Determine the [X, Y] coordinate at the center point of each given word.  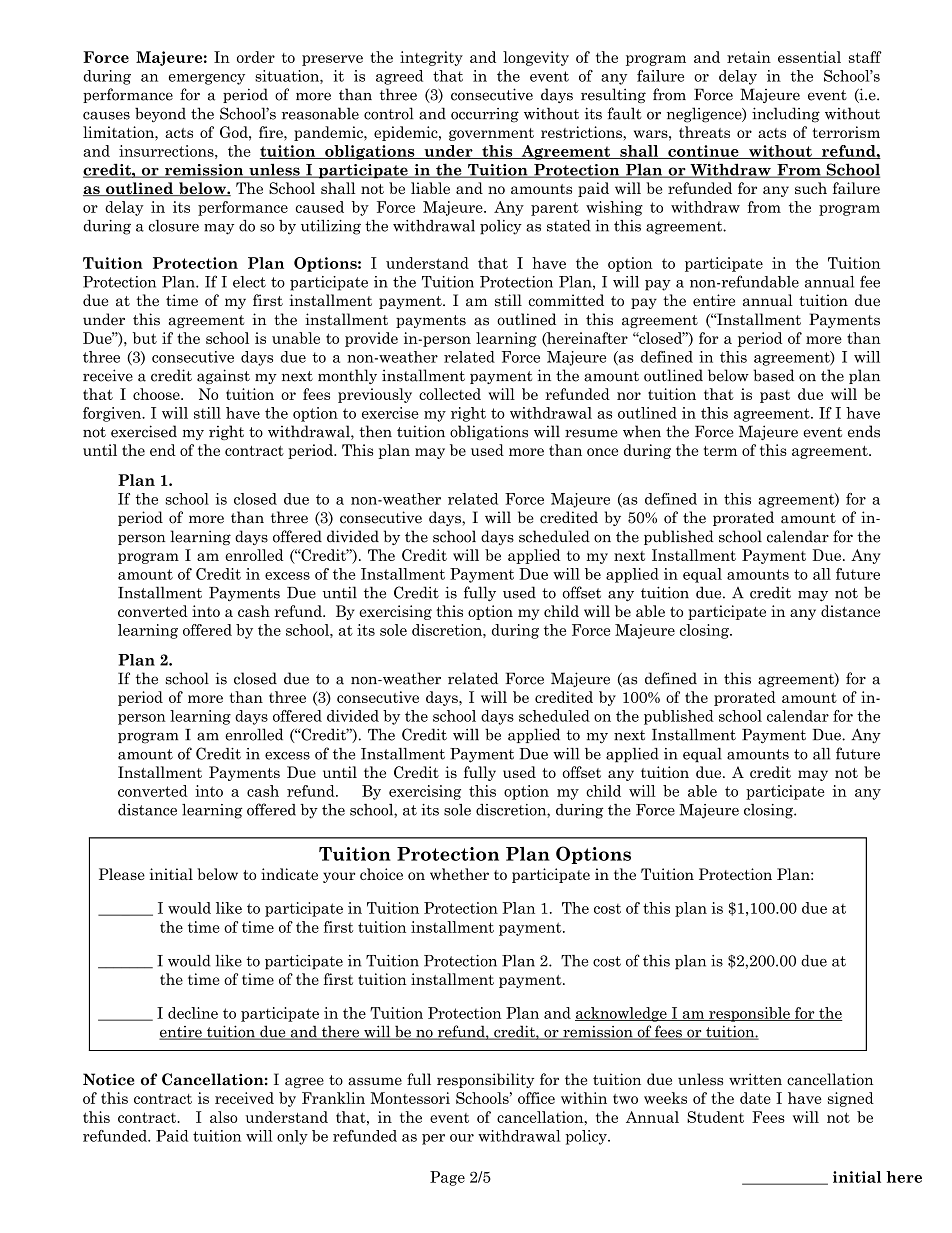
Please [122, 874]
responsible [749, 1014]
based [773, 375]
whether [459, 874]
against [223, 376]
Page [447, 1178]
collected [450, 394]
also [224, 1117]
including [786, 115]
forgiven [113, 414]
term [720, 451]
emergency [207, 79]
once [602, 452]
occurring [485, 115]
